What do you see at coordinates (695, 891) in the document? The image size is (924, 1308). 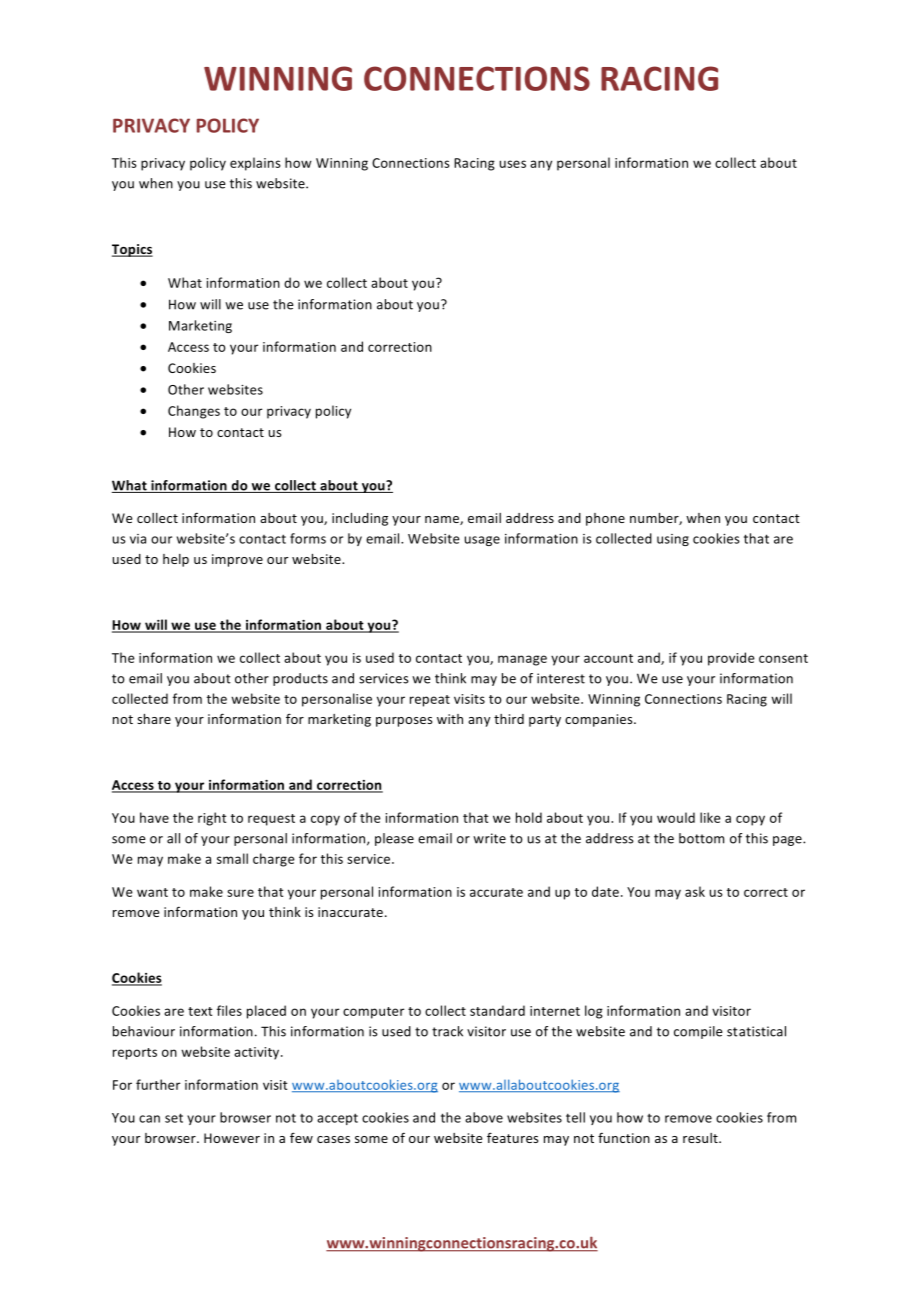 I see `ask` at bounding box center [695, 891].
